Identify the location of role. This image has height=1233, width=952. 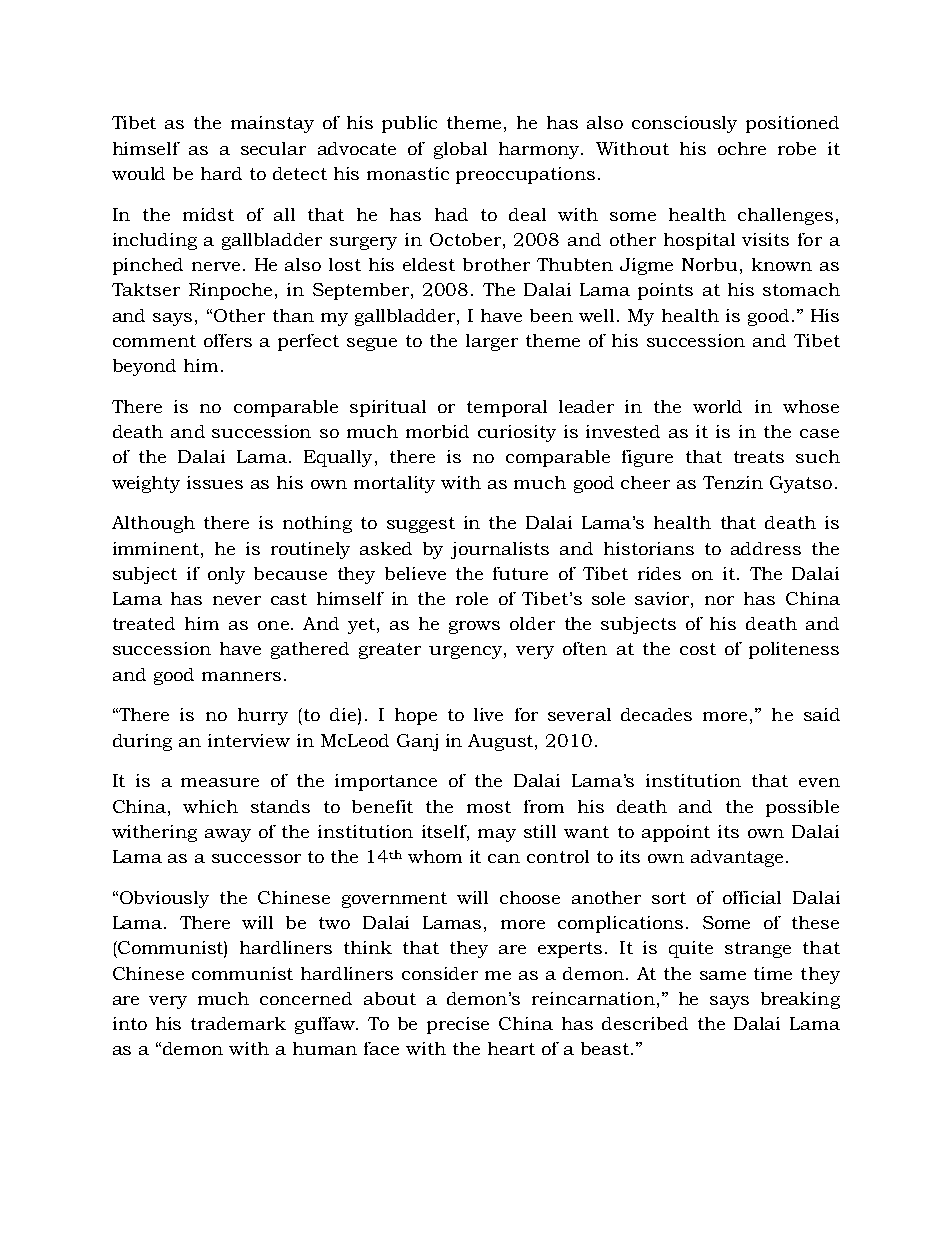
(472, 598).
